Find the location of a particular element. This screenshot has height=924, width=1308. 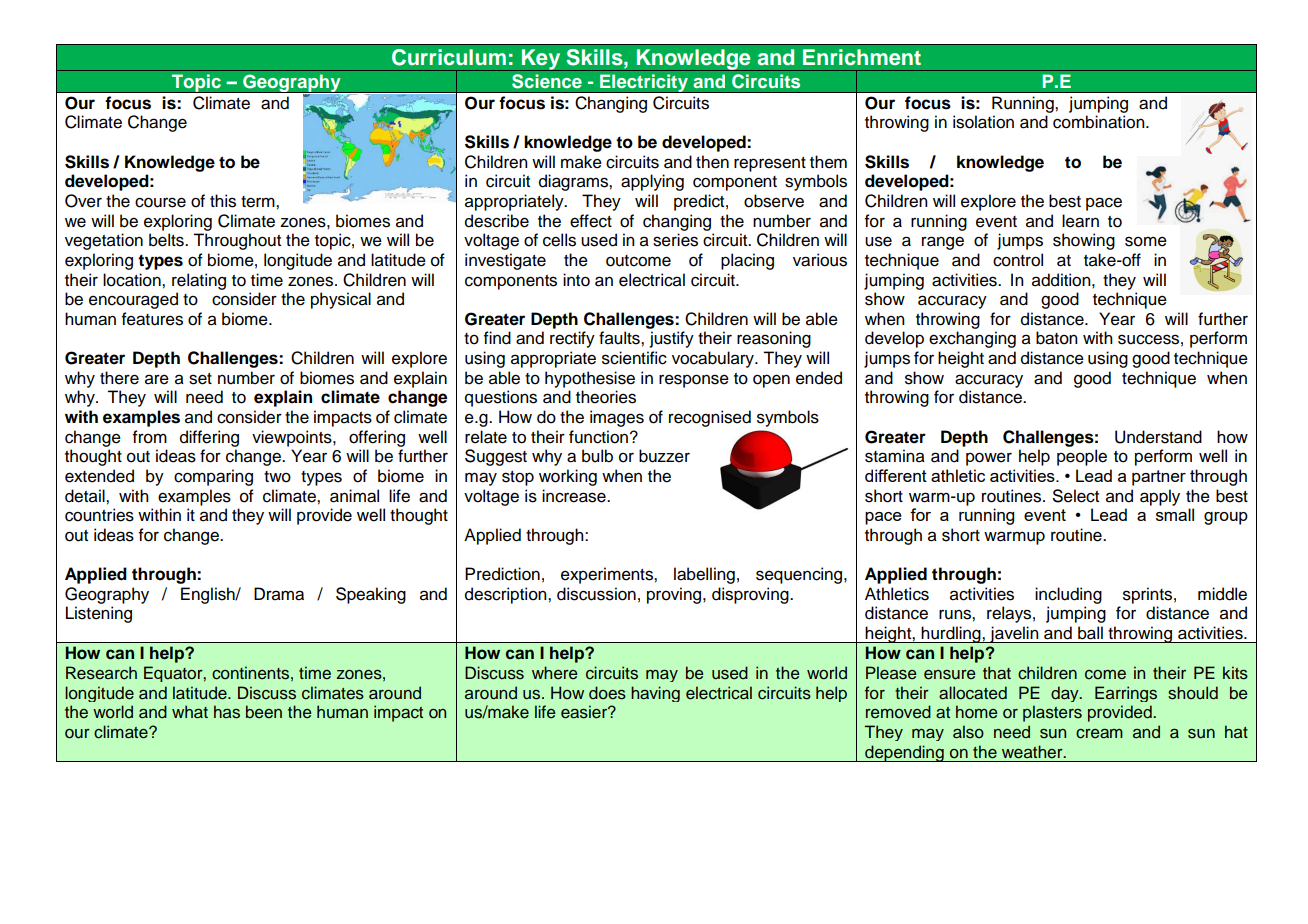

Curriculum is located at coordinates (449, 57).
